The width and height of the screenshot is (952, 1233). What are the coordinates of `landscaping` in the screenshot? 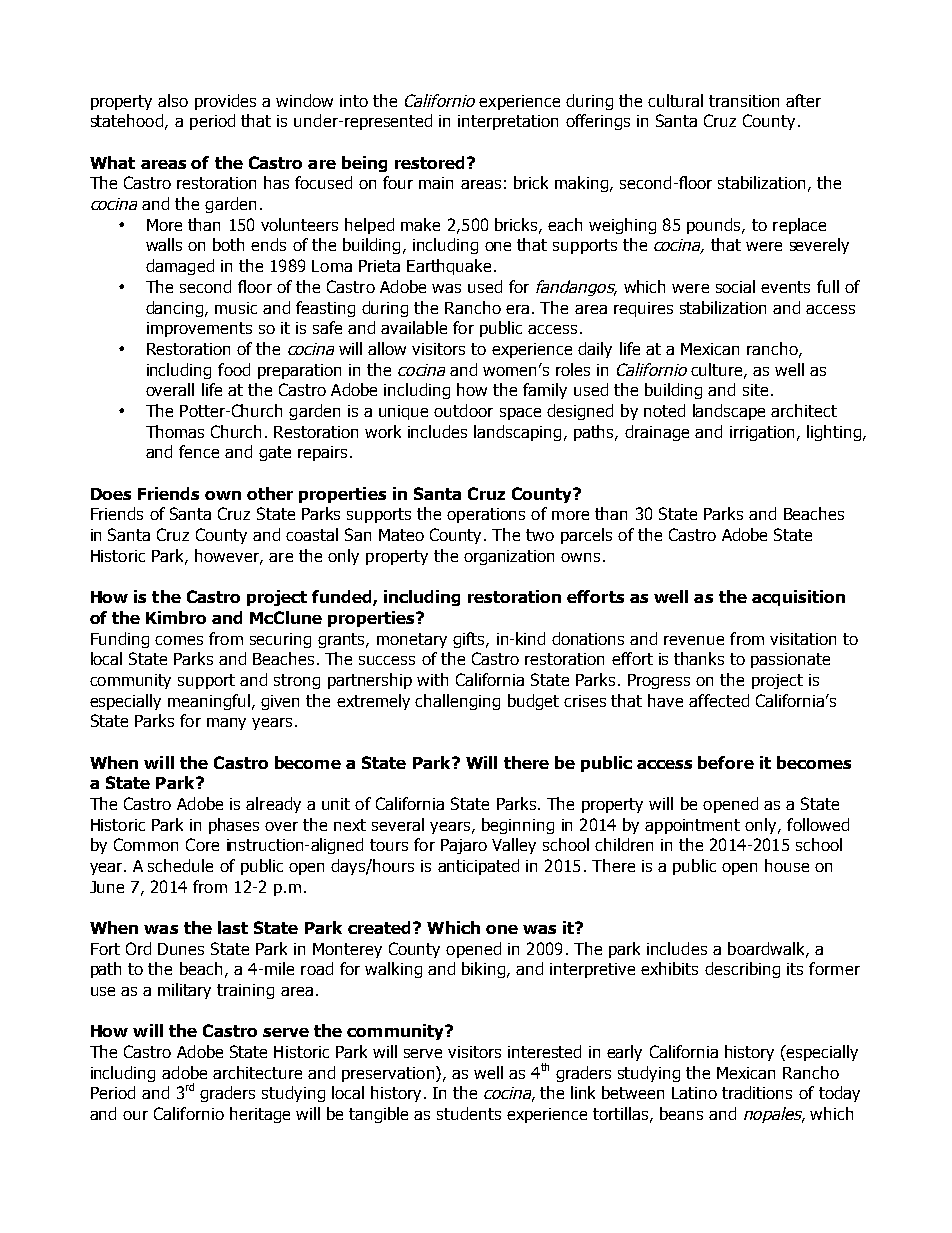 It's located at (517, 433).
